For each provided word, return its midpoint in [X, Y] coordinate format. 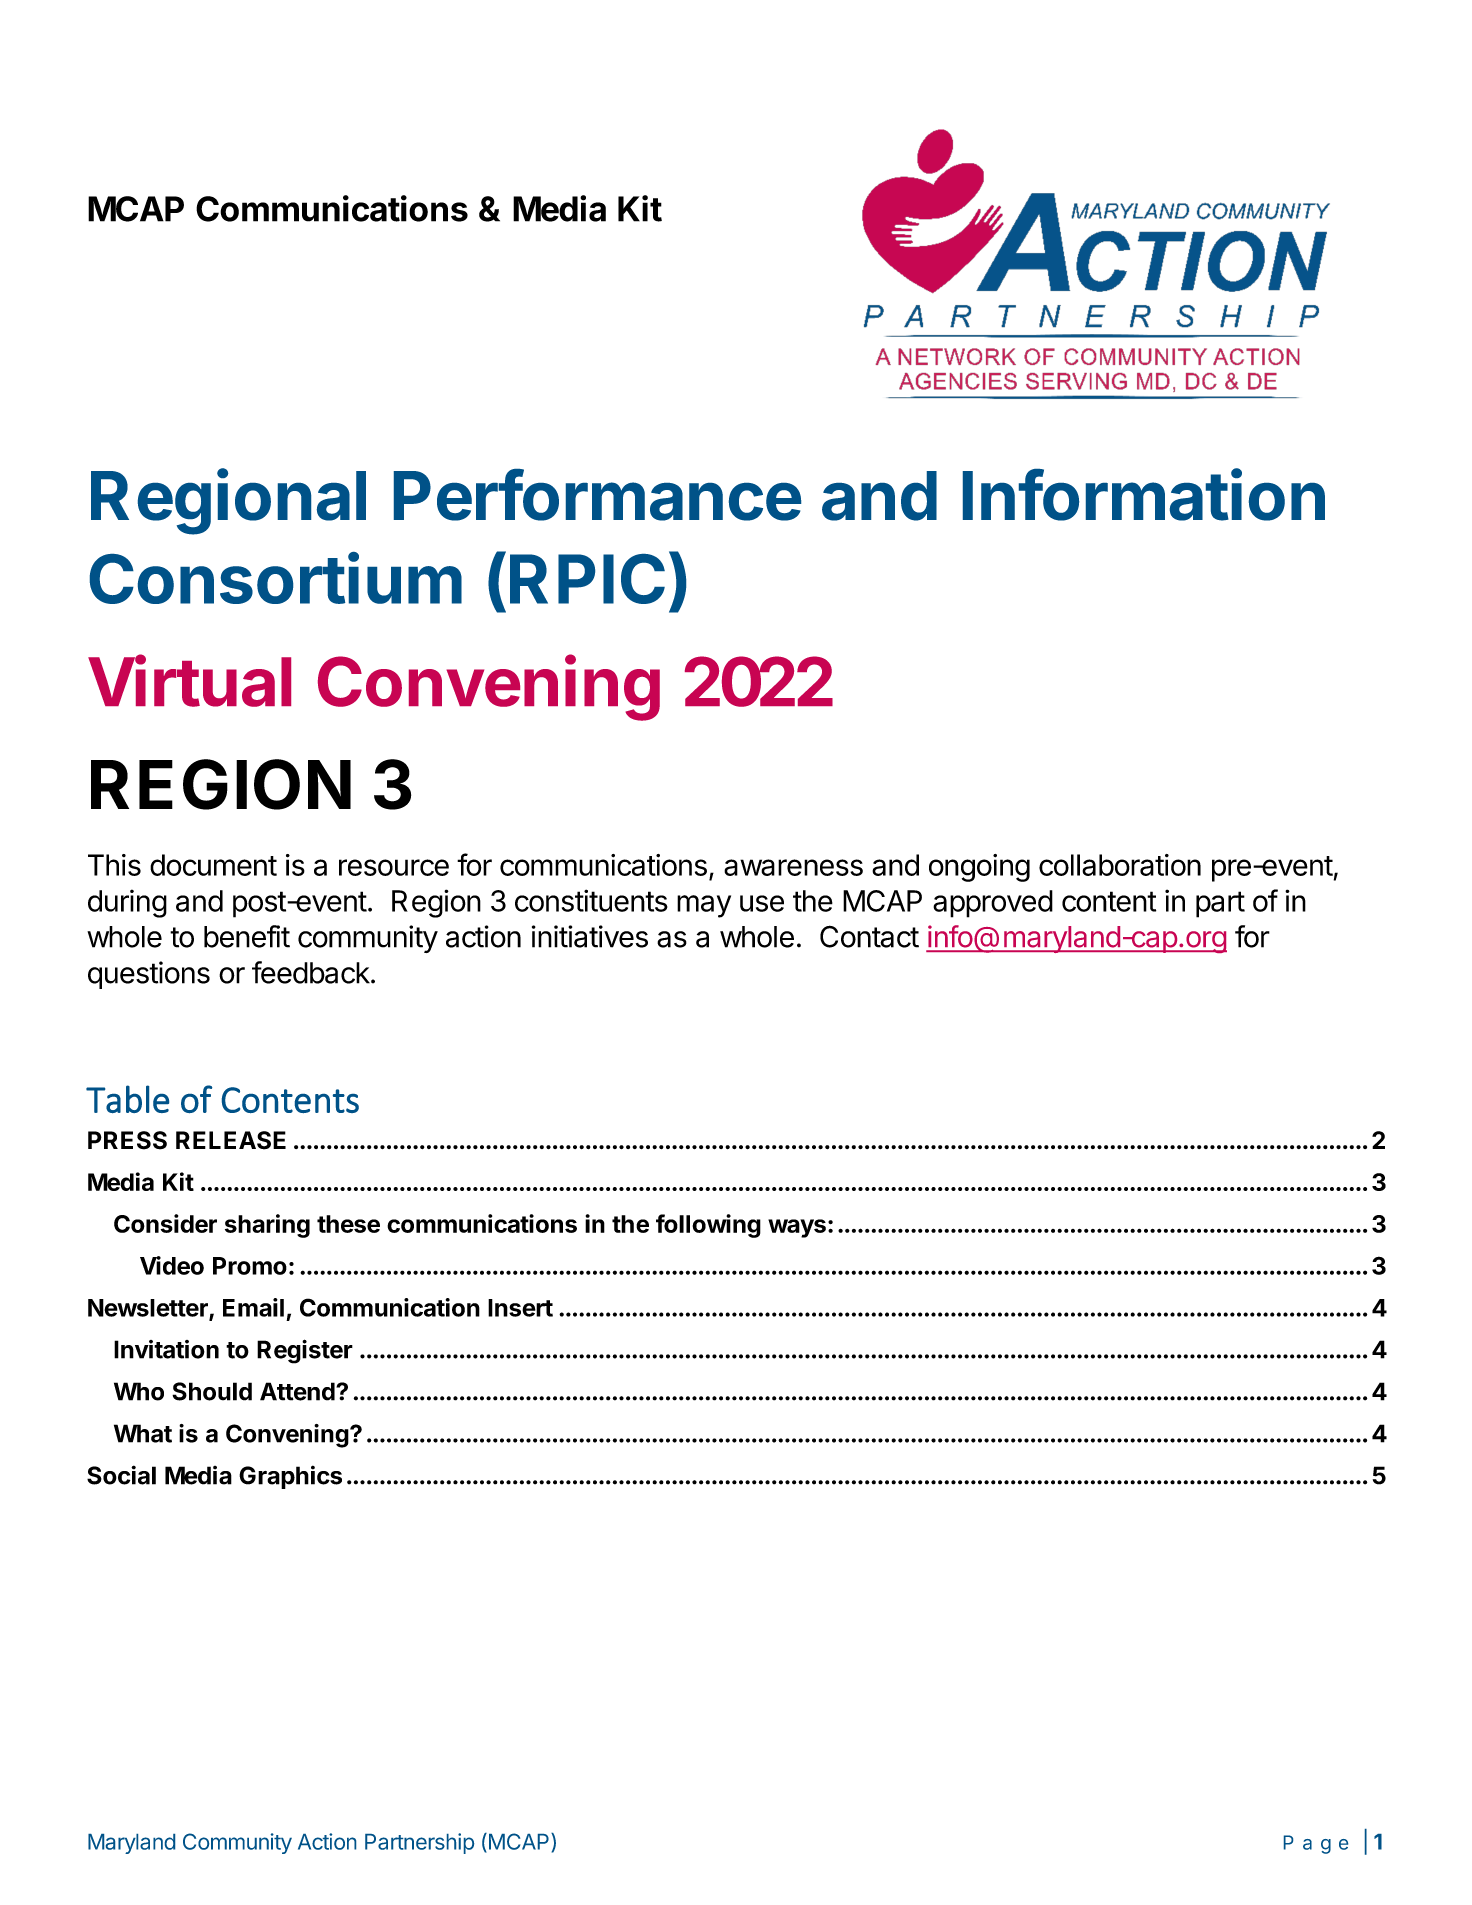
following [708, 1226]
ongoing [979, 868]
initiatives [590, 936]
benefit [247, 936]
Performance [597, 495]
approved [993, 904]
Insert [520, 1308]
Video [172, 1265]
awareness [793, 867]
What [143, 1433]
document [213, 865]
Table [127, 1099]
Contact [869, 936]
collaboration [1120, 865]
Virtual [189, 681]
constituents [591, 900]
